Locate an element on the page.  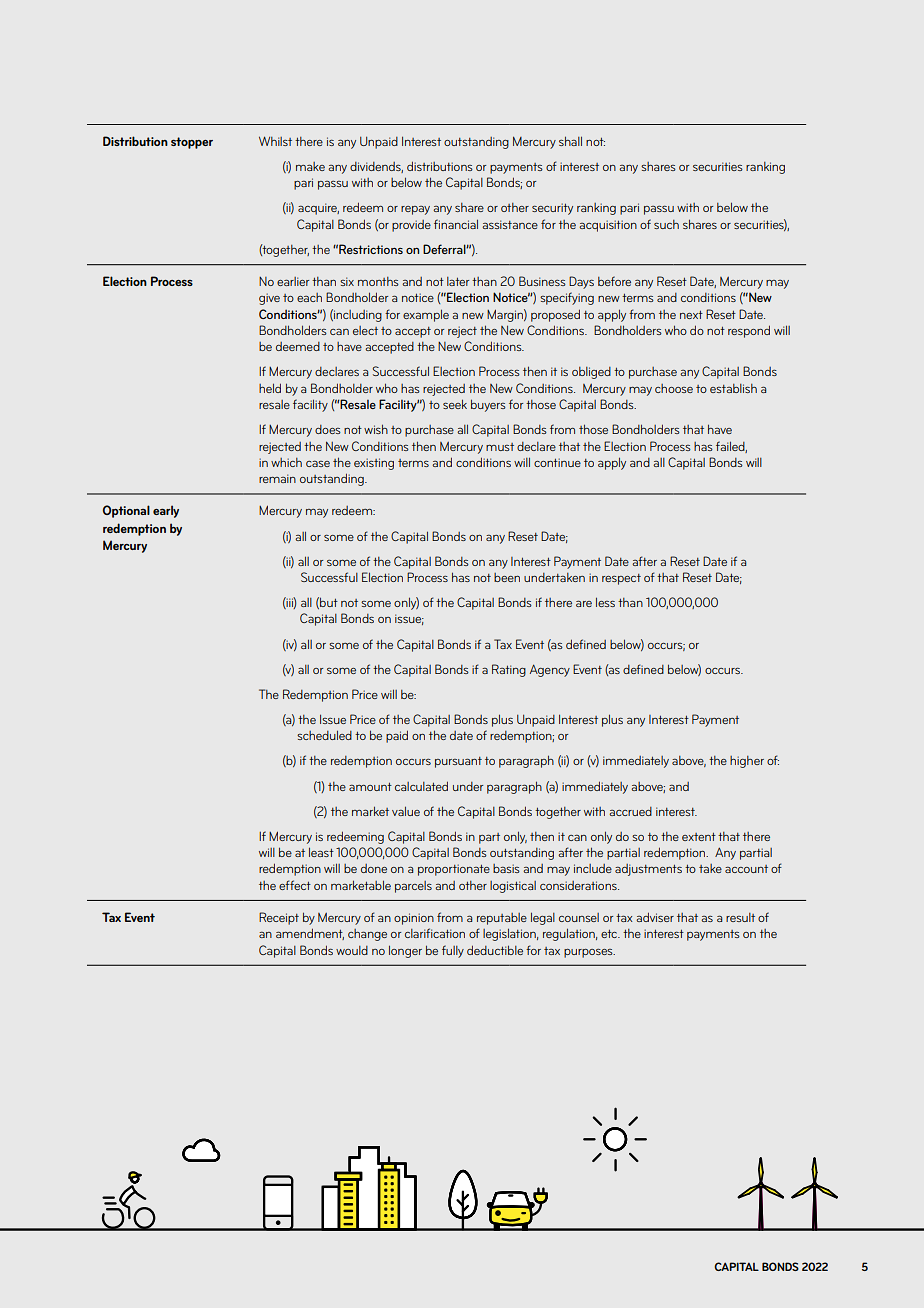
clarification is located at coordinates (435, 933).
